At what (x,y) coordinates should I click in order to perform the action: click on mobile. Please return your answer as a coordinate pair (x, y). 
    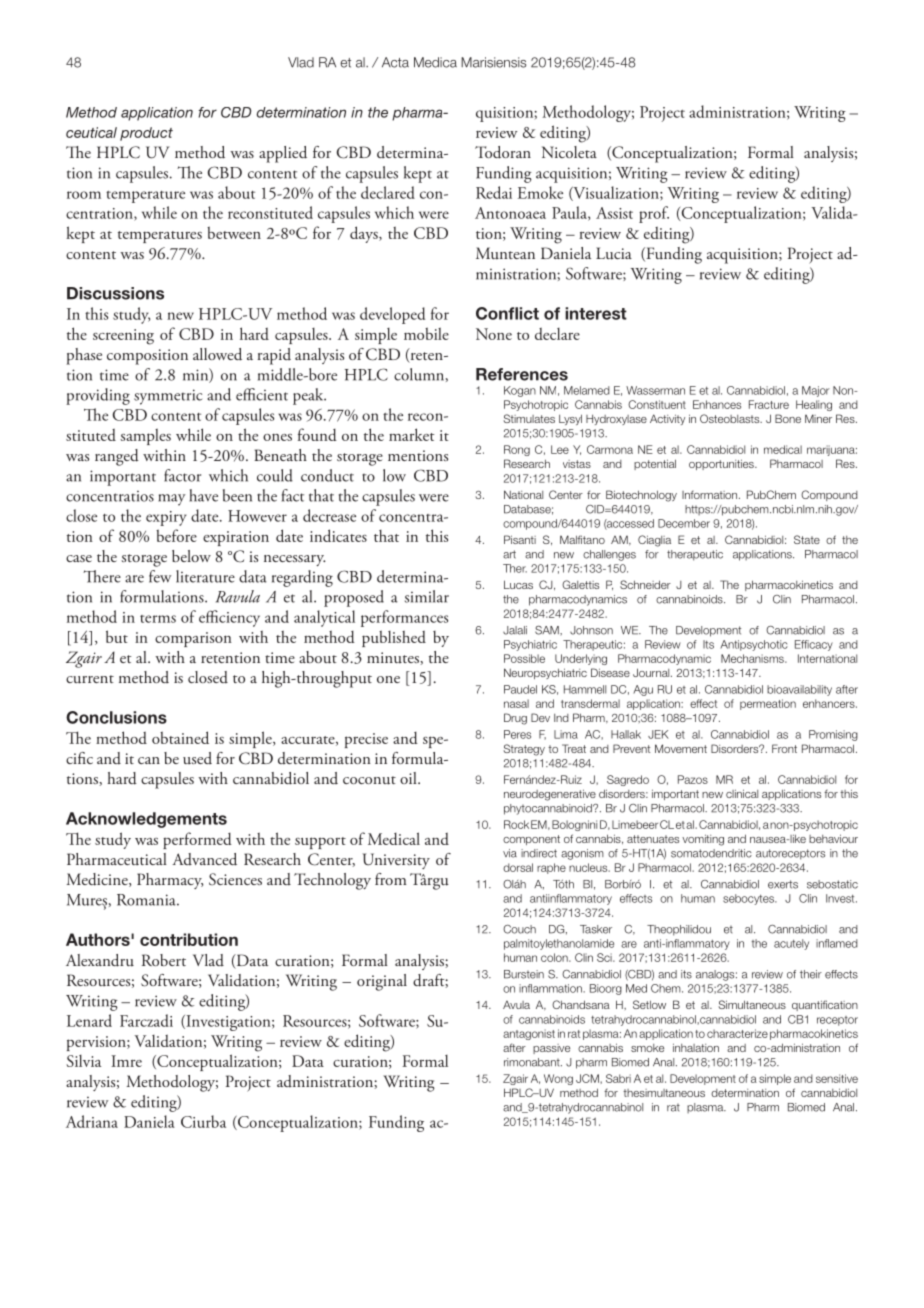
    Looking at the image, I should click on (426, 333).
